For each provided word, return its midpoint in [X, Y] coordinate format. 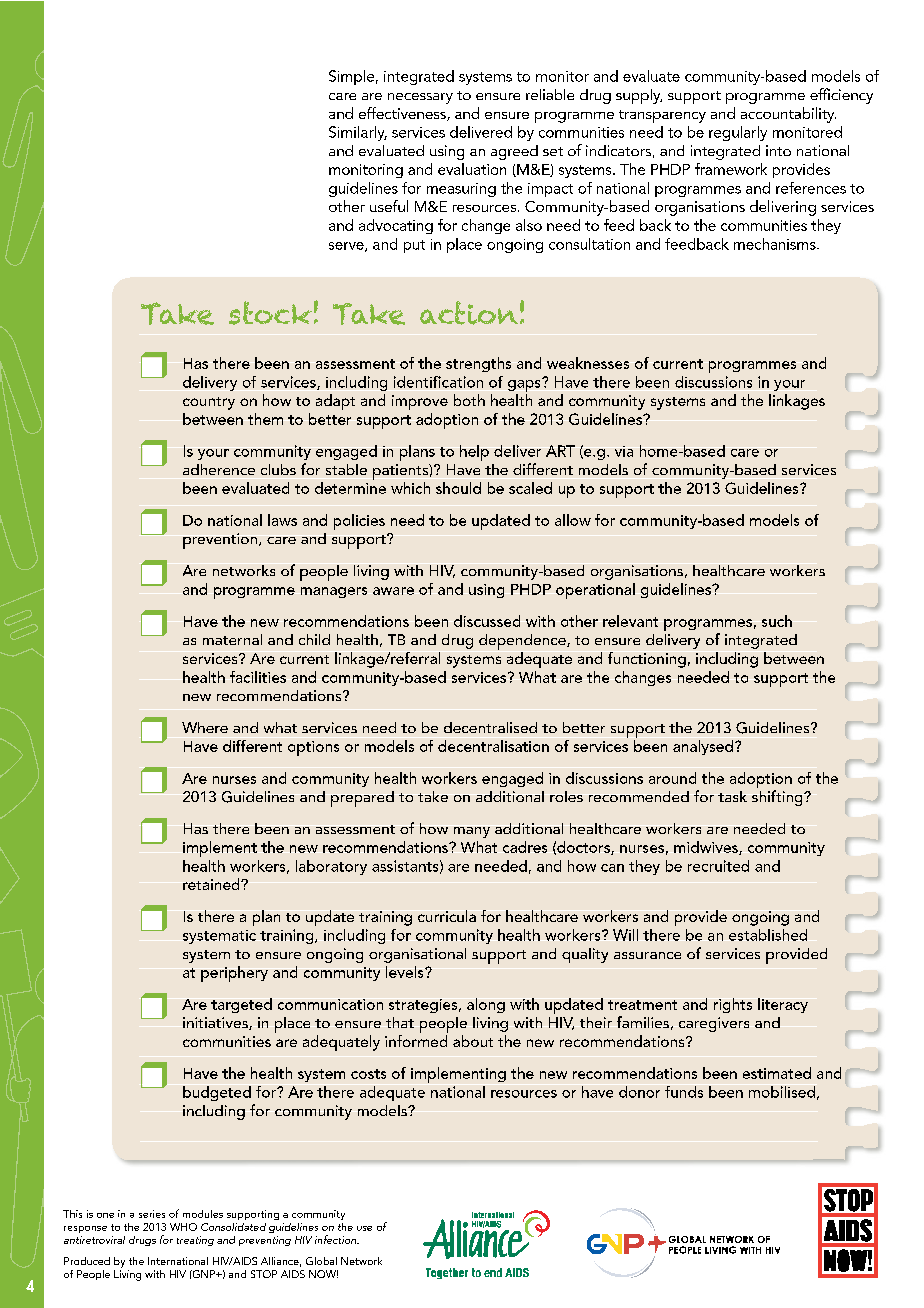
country [209, 403]
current [678, 364]
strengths [478, 364]
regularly [738, 133]
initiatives [216, 1023]
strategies [424, 1006]
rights [733, 1005]
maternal [232, 639]
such [777, 621]
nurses [234, 780]
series [152, 1214]
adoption [761, 780]
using [447, 152]
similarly [358, 133]
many [472, 832]
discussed [487, 621]
